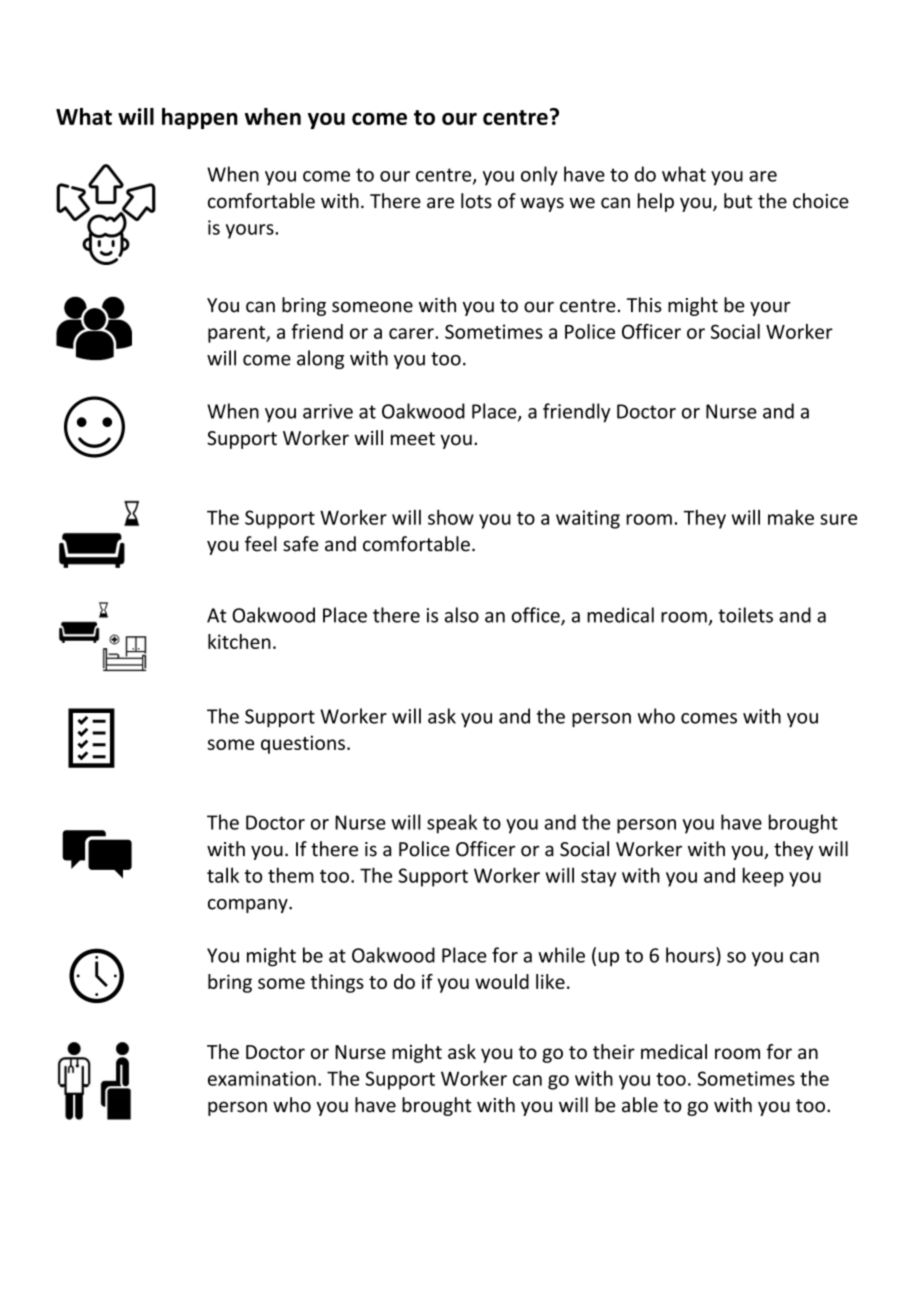 The image size is (924, 1308). I want to click on keep, so click(763, 877).
